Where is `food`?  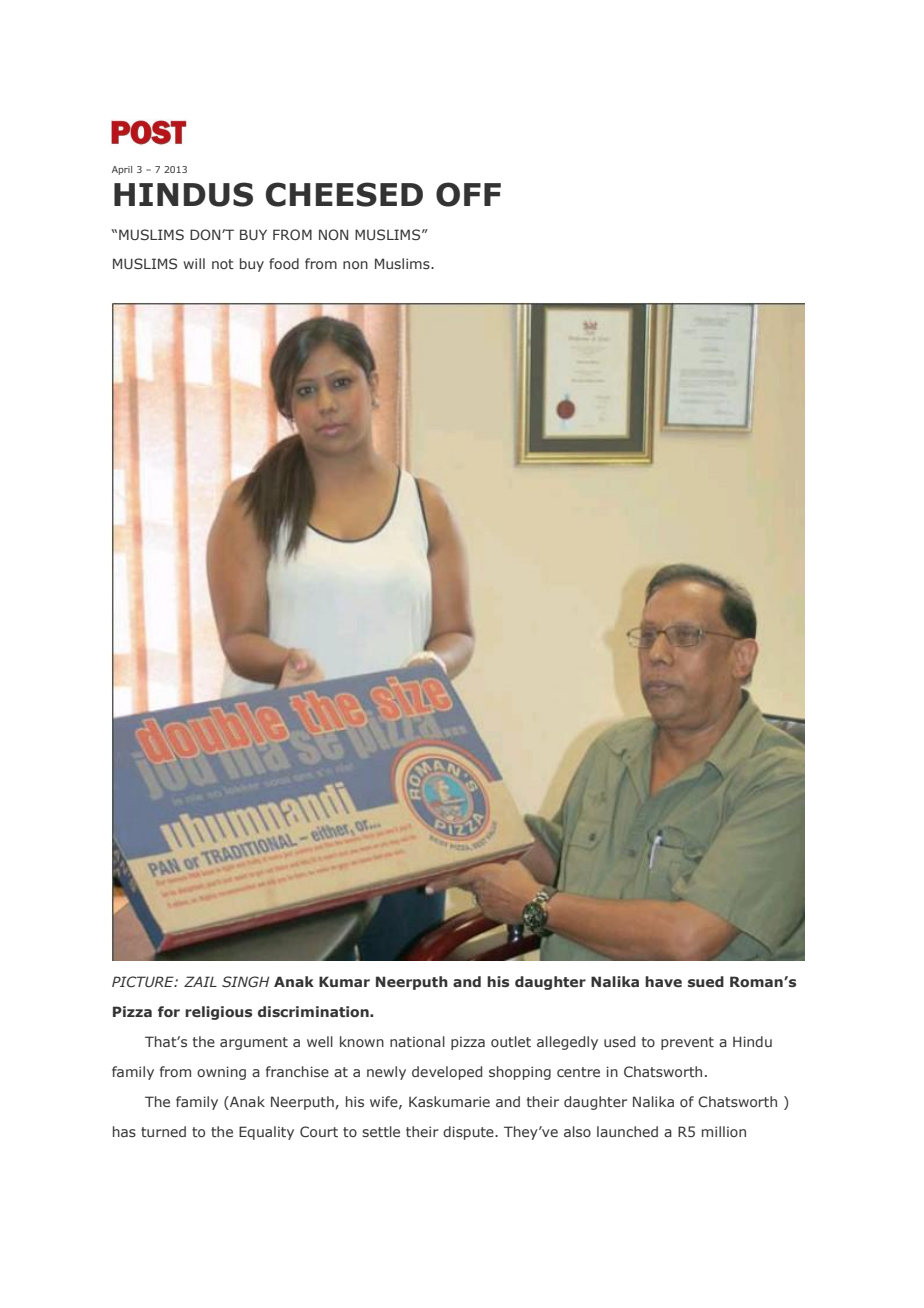
food is located at coordinates (284, 263).
